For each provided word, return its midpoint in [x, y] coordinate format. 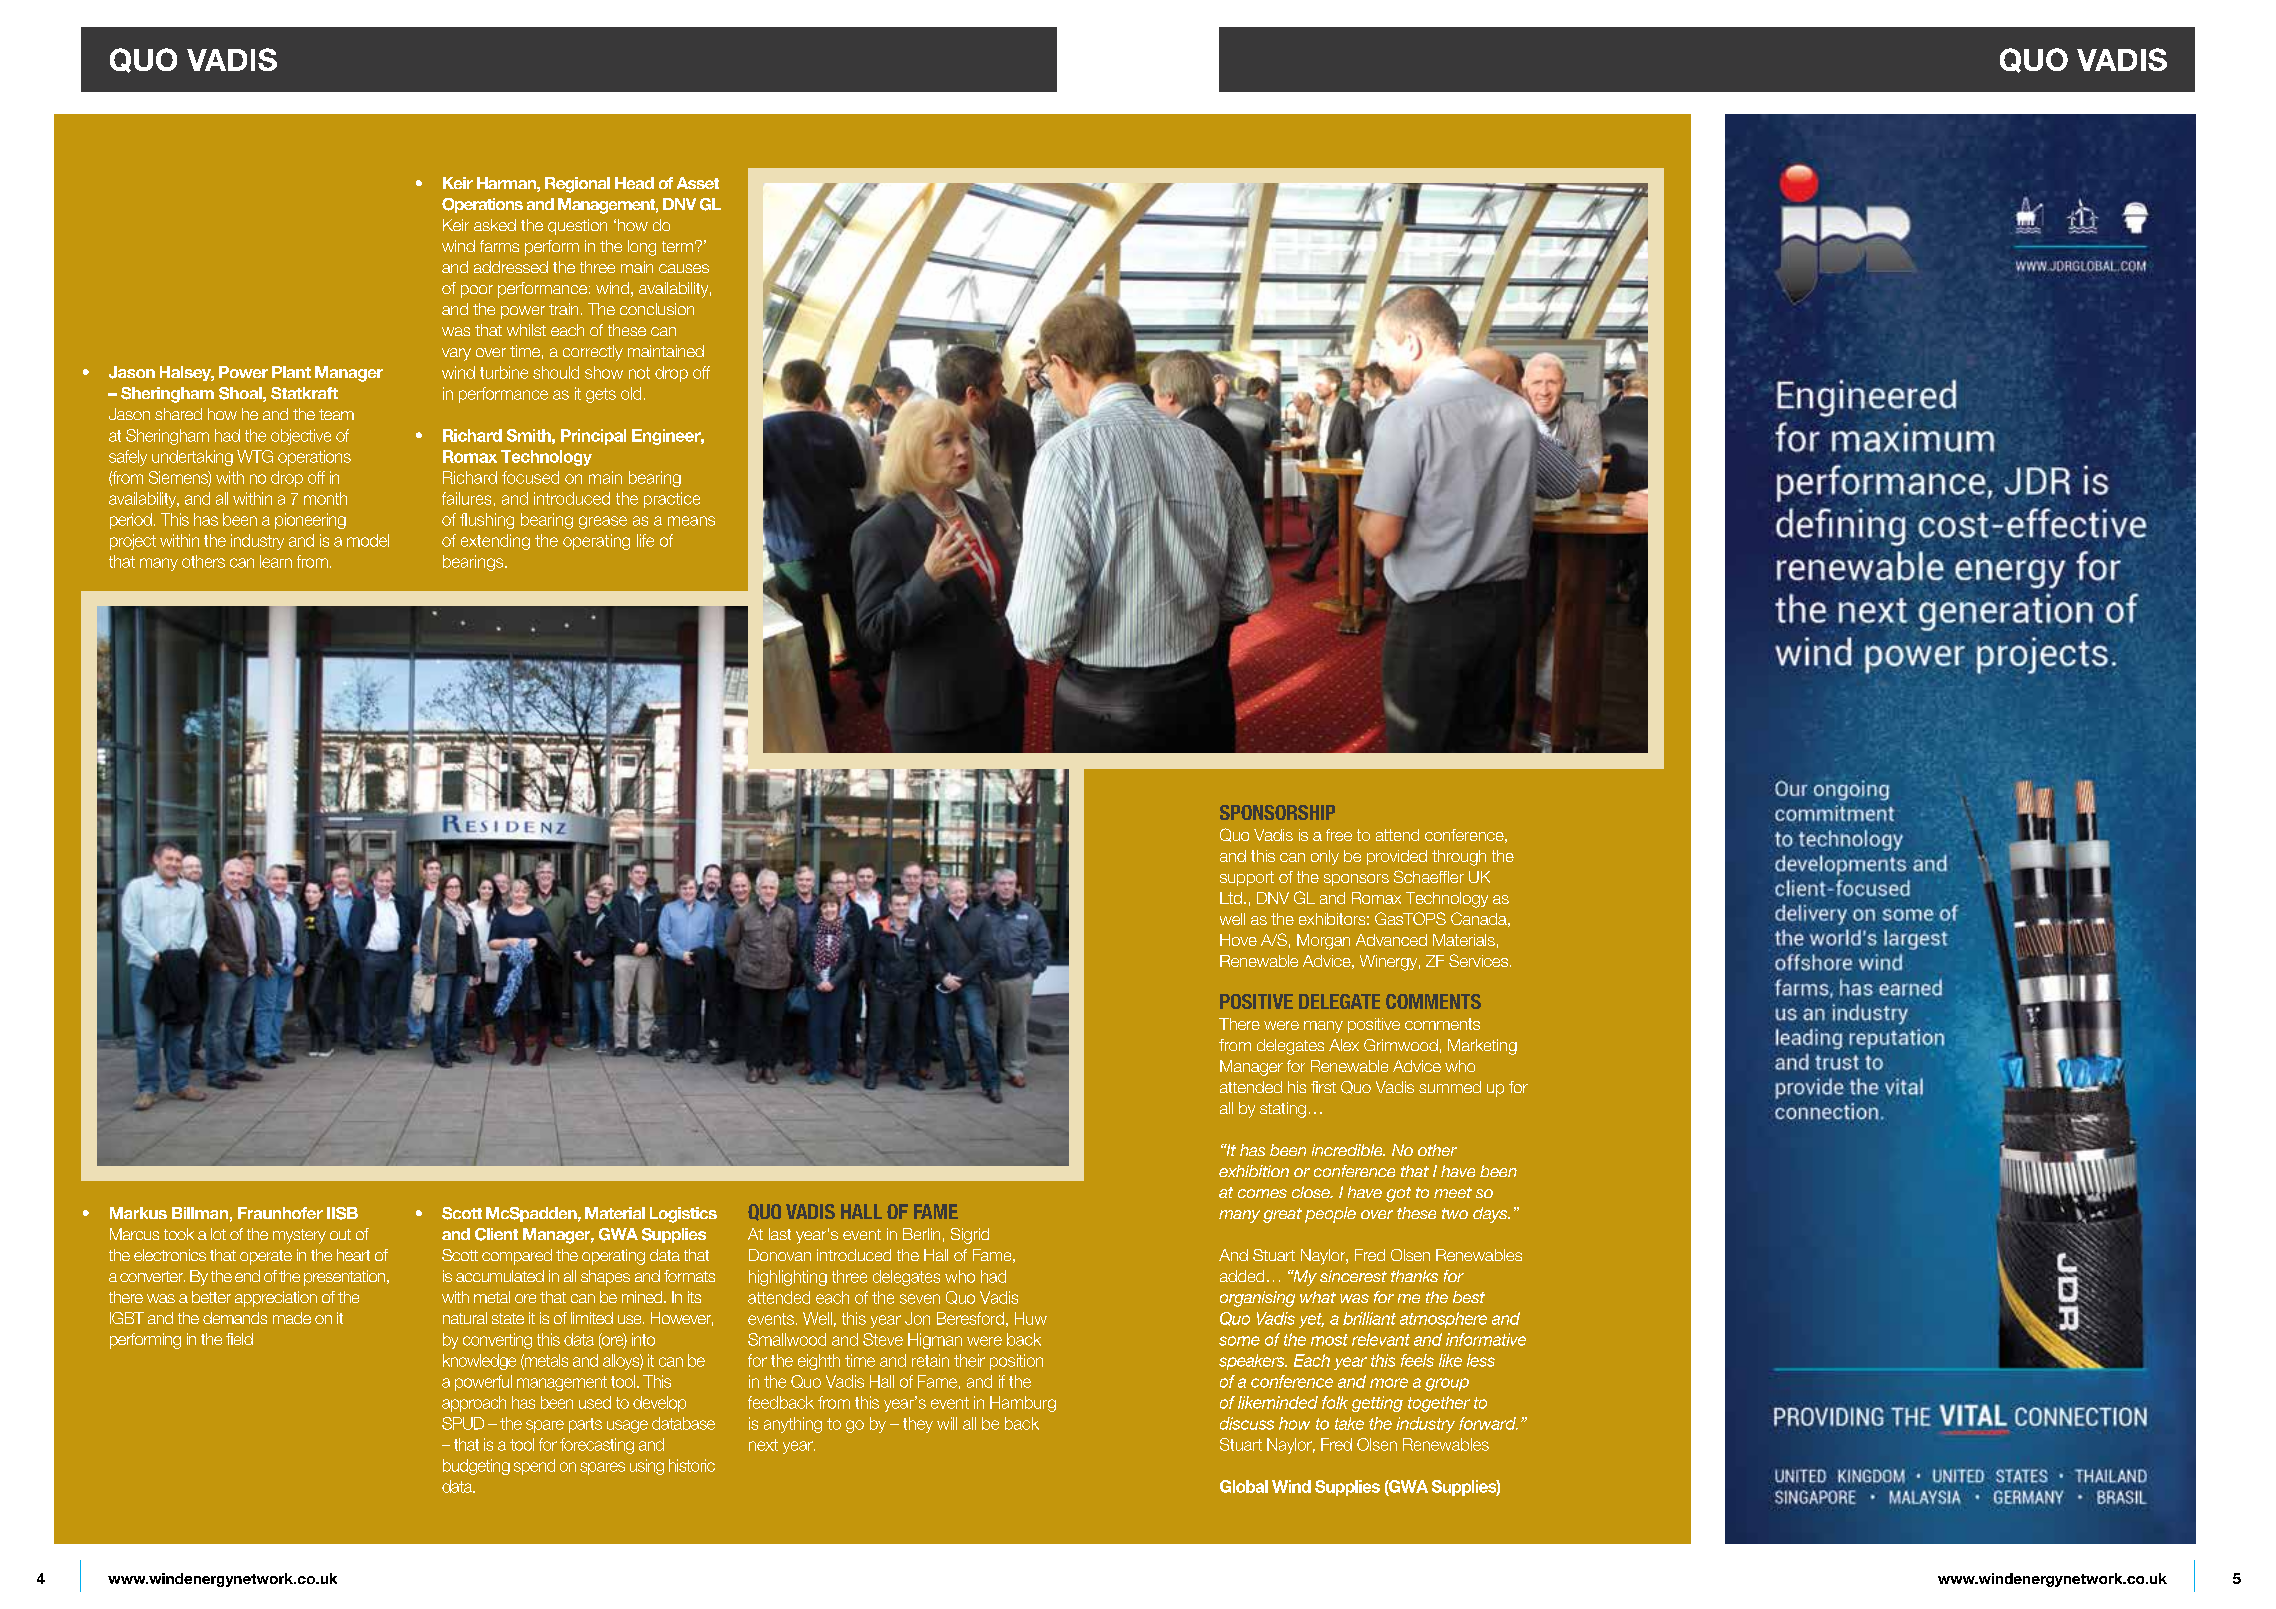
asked [495, 225]
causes [684, 268]
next [763, 1445]
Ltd [1231, 898]
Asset [698, 183]
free [1339, 835]
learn [276, 561]
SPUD [463, 1423]
